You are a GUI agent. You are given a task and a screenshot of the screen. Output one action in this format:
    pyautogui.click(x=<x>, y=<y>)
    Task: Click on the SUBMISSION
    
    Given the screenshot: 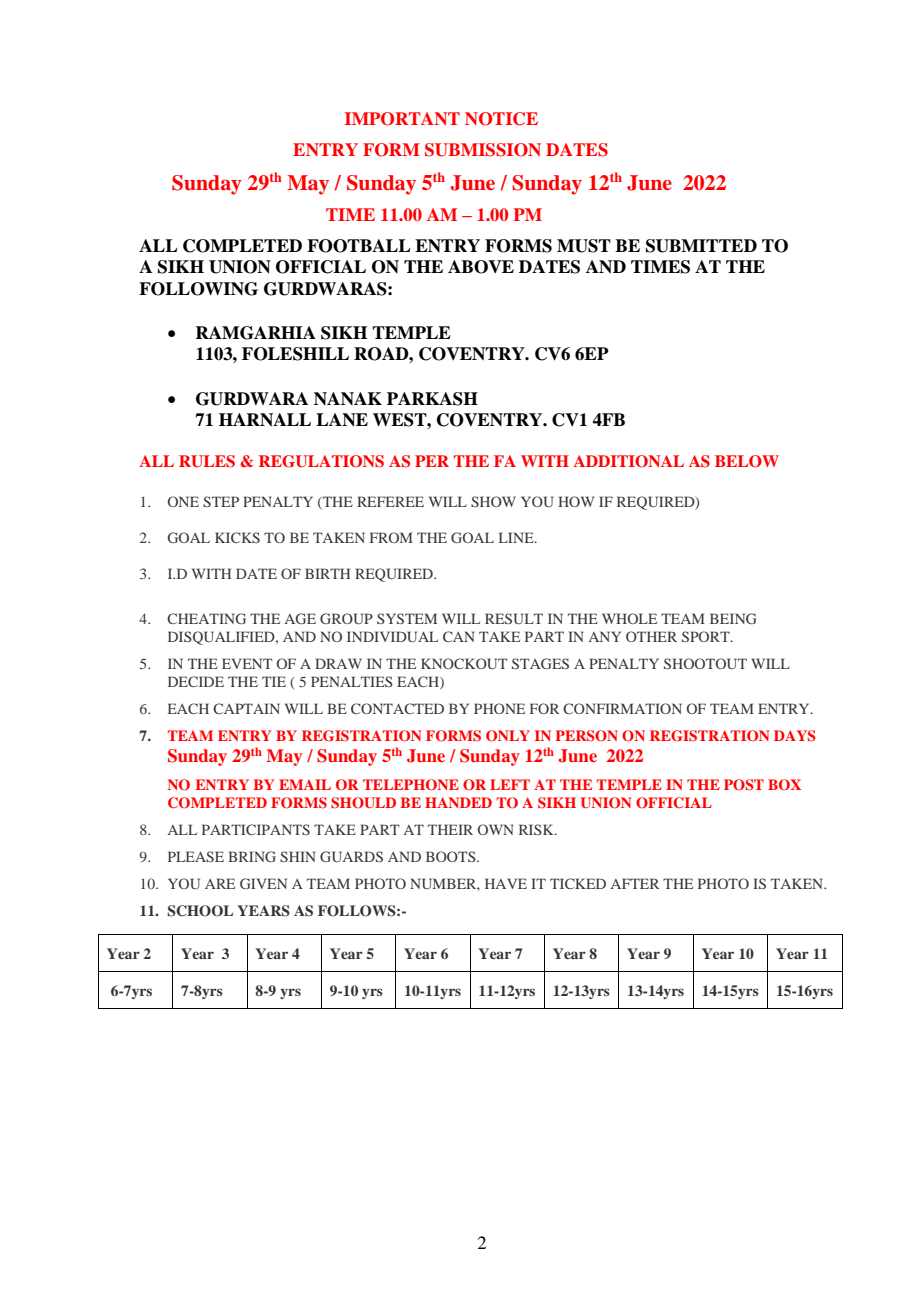 What is the action you would take?
    pyautogui.click(x=483, y=150)
